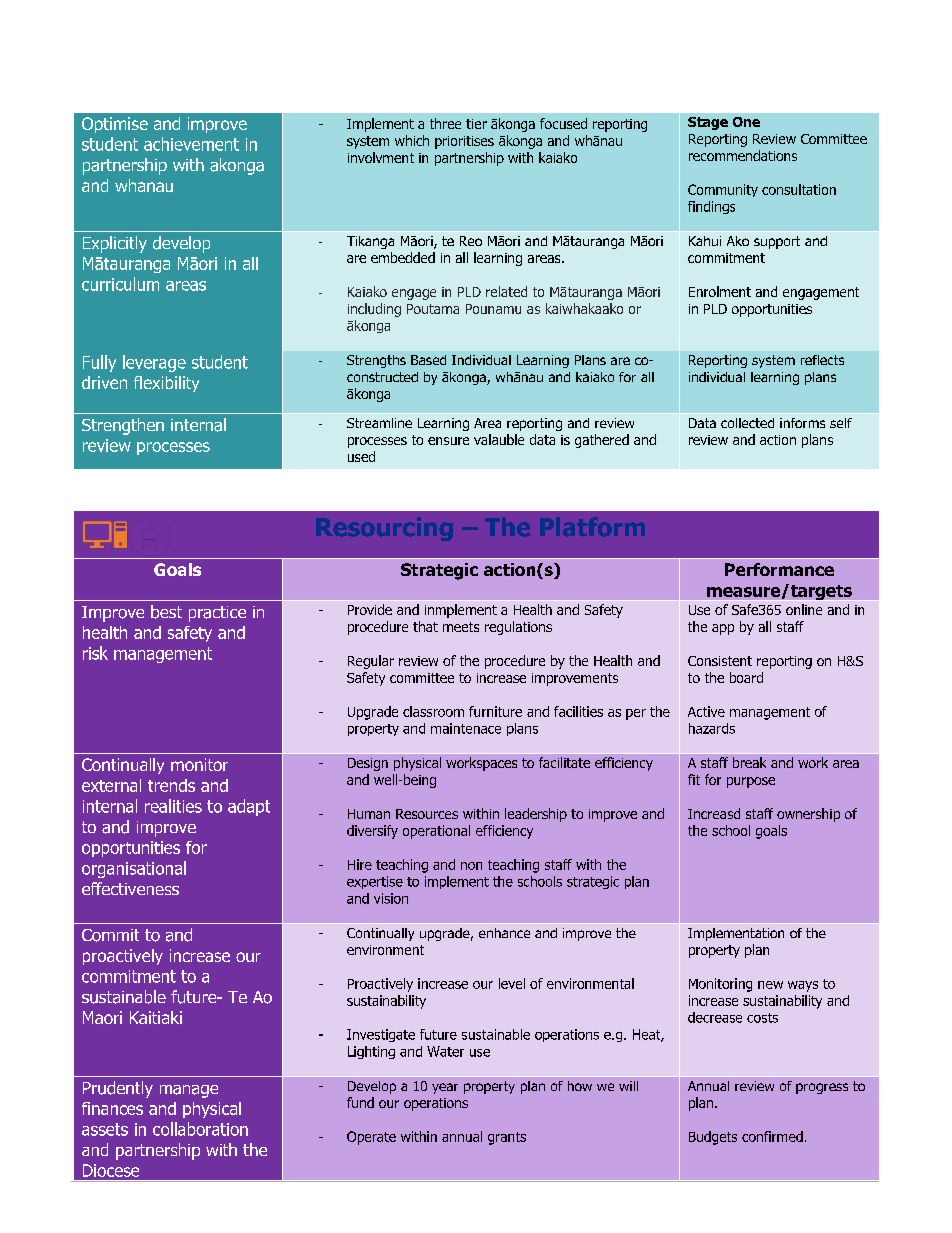  What do you see at coordinates (200, 1129) in the screenshot?
I see `collaboration` at bounding box center [200, 1129].
